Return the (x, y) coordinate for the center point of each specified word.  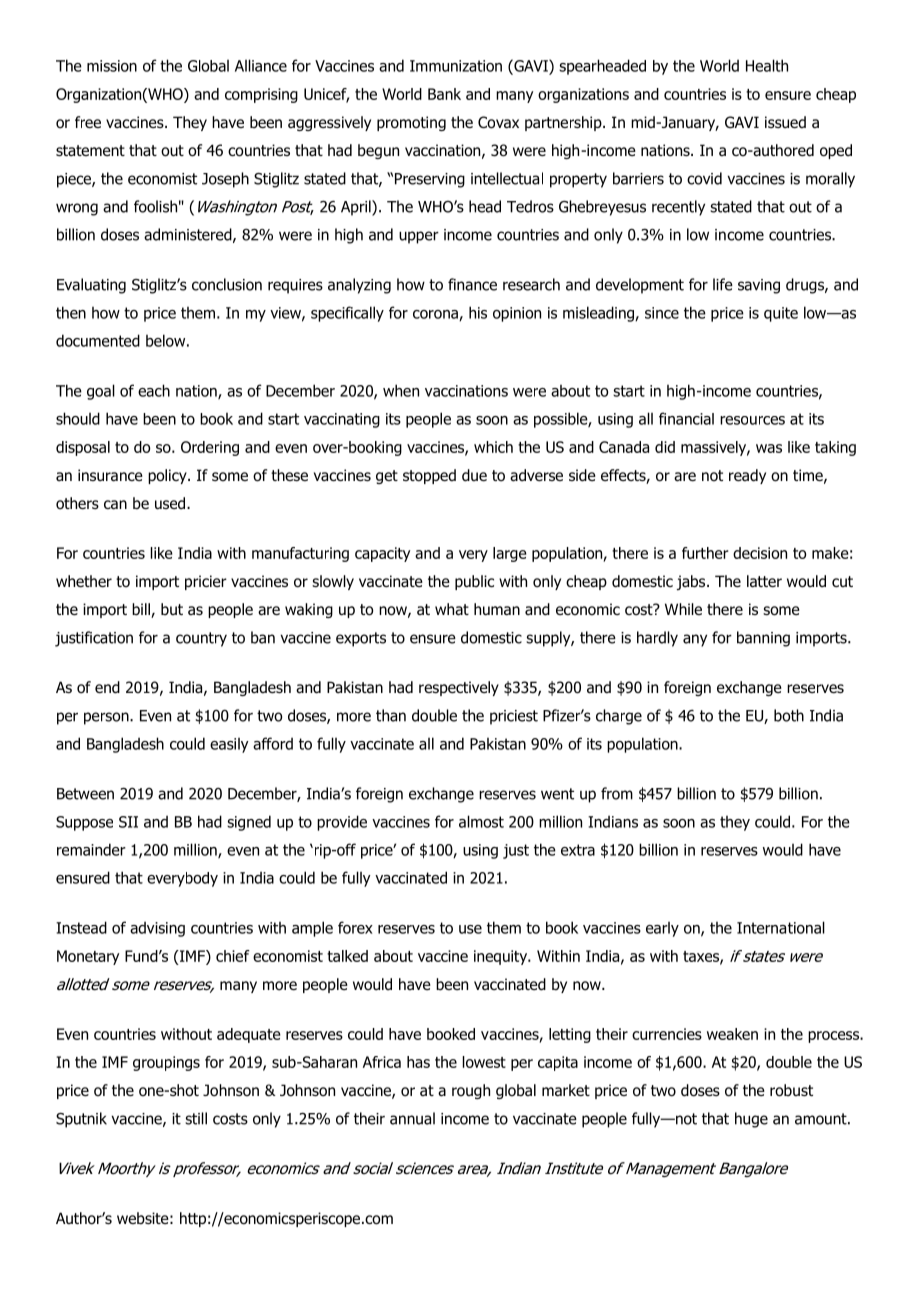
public (474, 582)
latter (764, 581)
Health (767, 65)
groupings (166, 1063)
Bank (444, 94)
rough (471, 1091)
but (172, 609)
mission (112, 66)
